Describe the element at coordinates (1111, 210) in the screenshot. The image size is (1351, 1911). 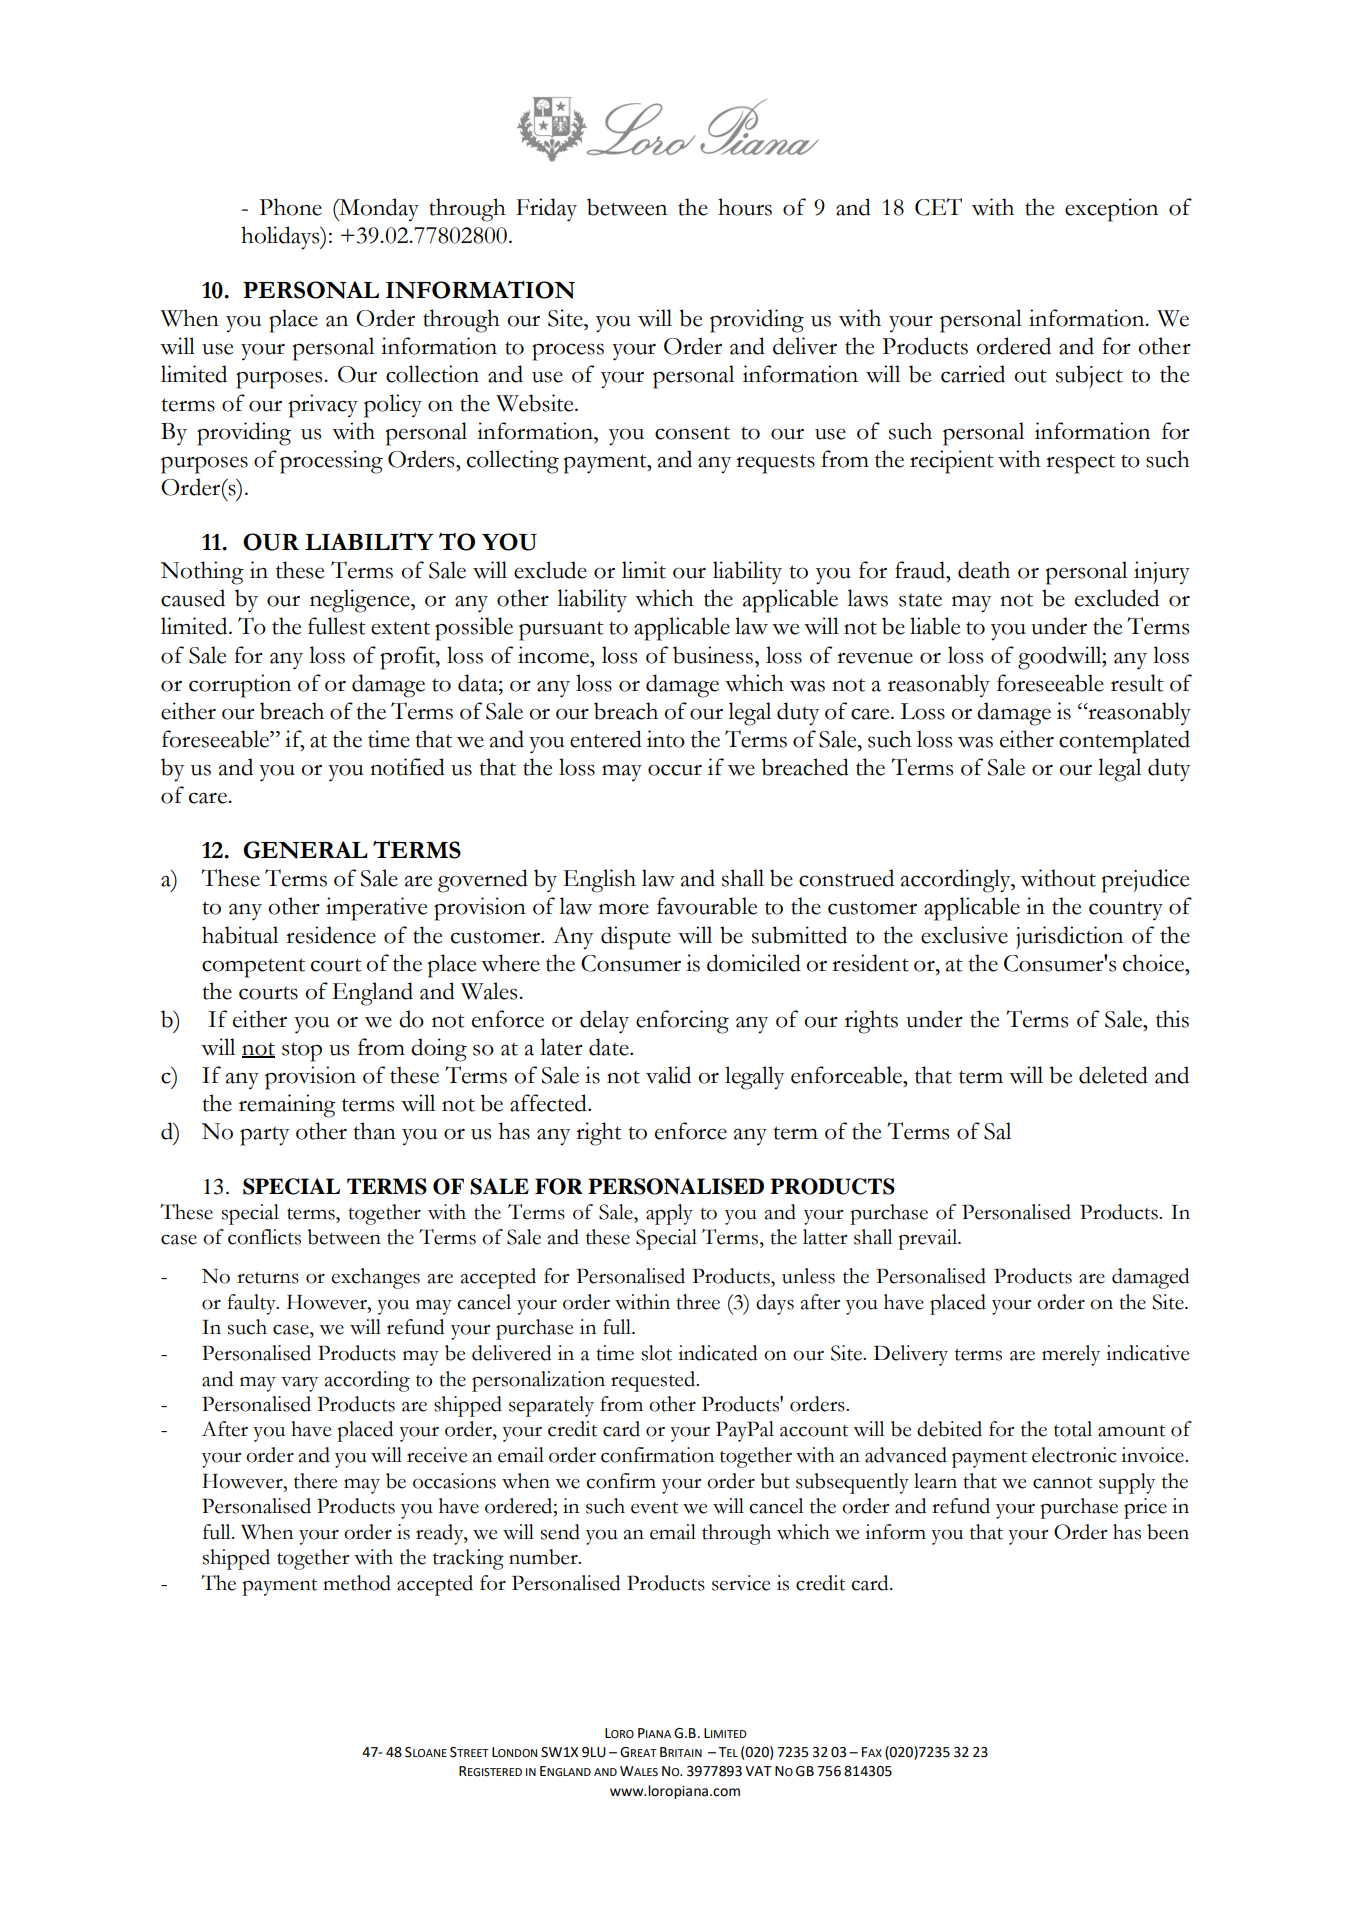
I see `exception` at that location.
